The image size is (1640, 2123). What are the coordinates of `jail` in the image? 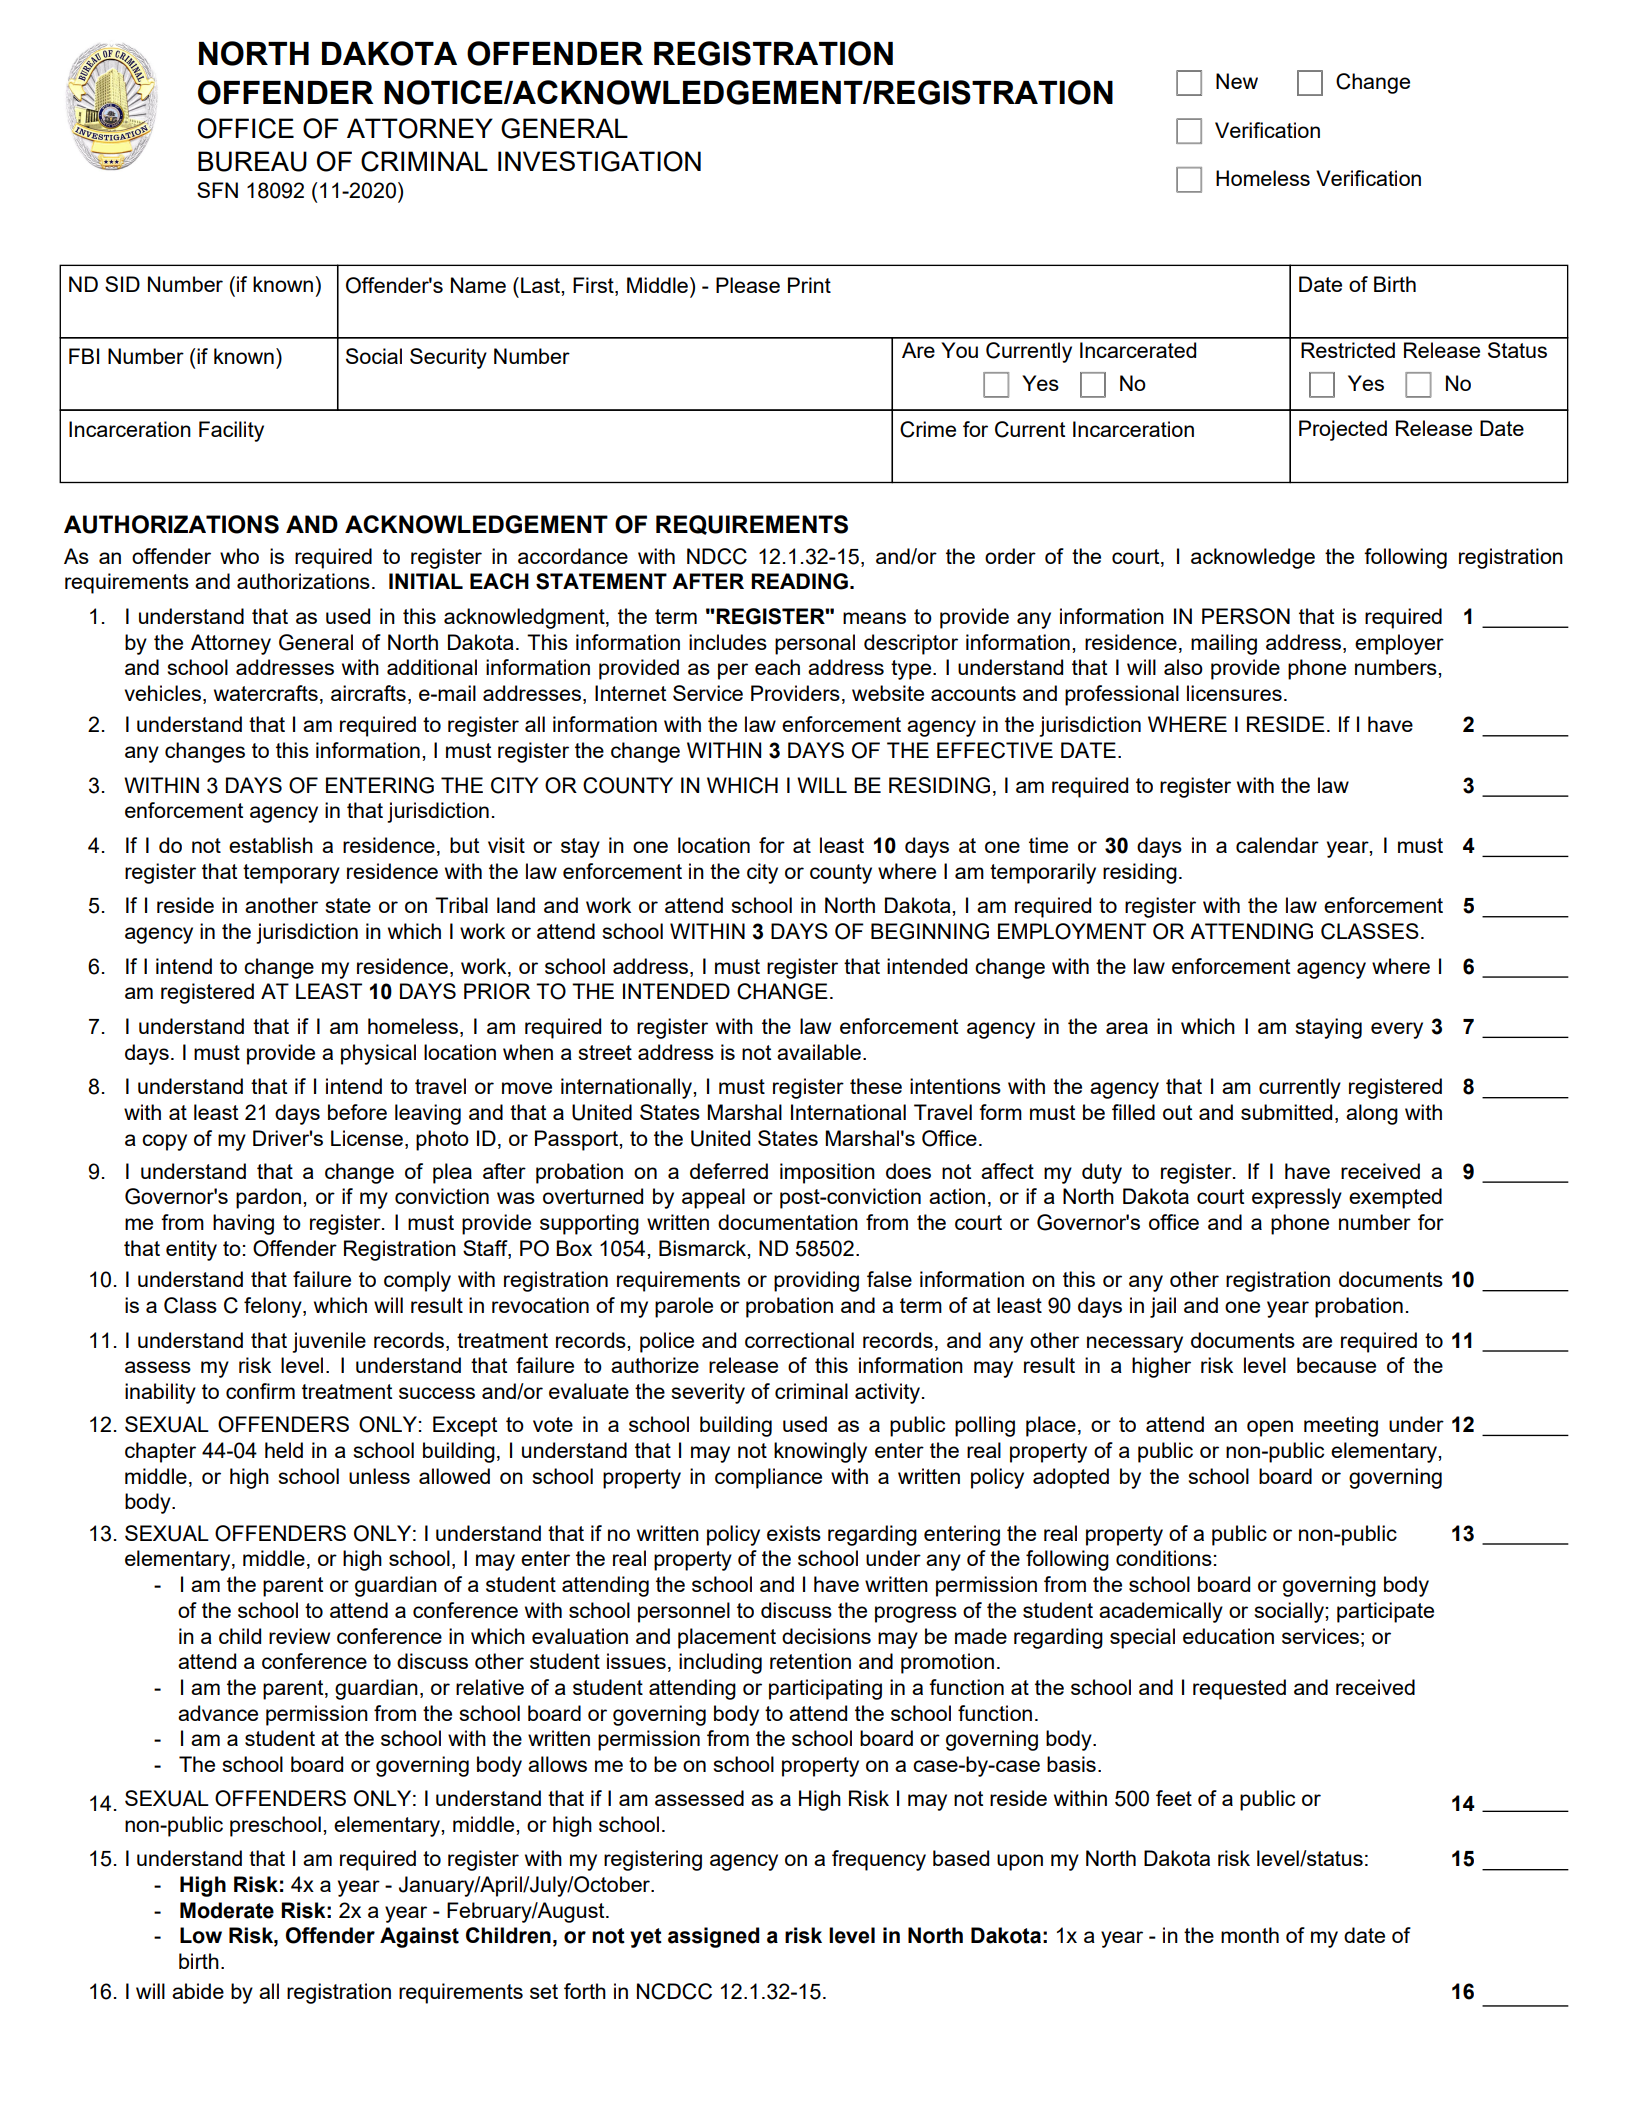 It's located at (1163, 1307).
